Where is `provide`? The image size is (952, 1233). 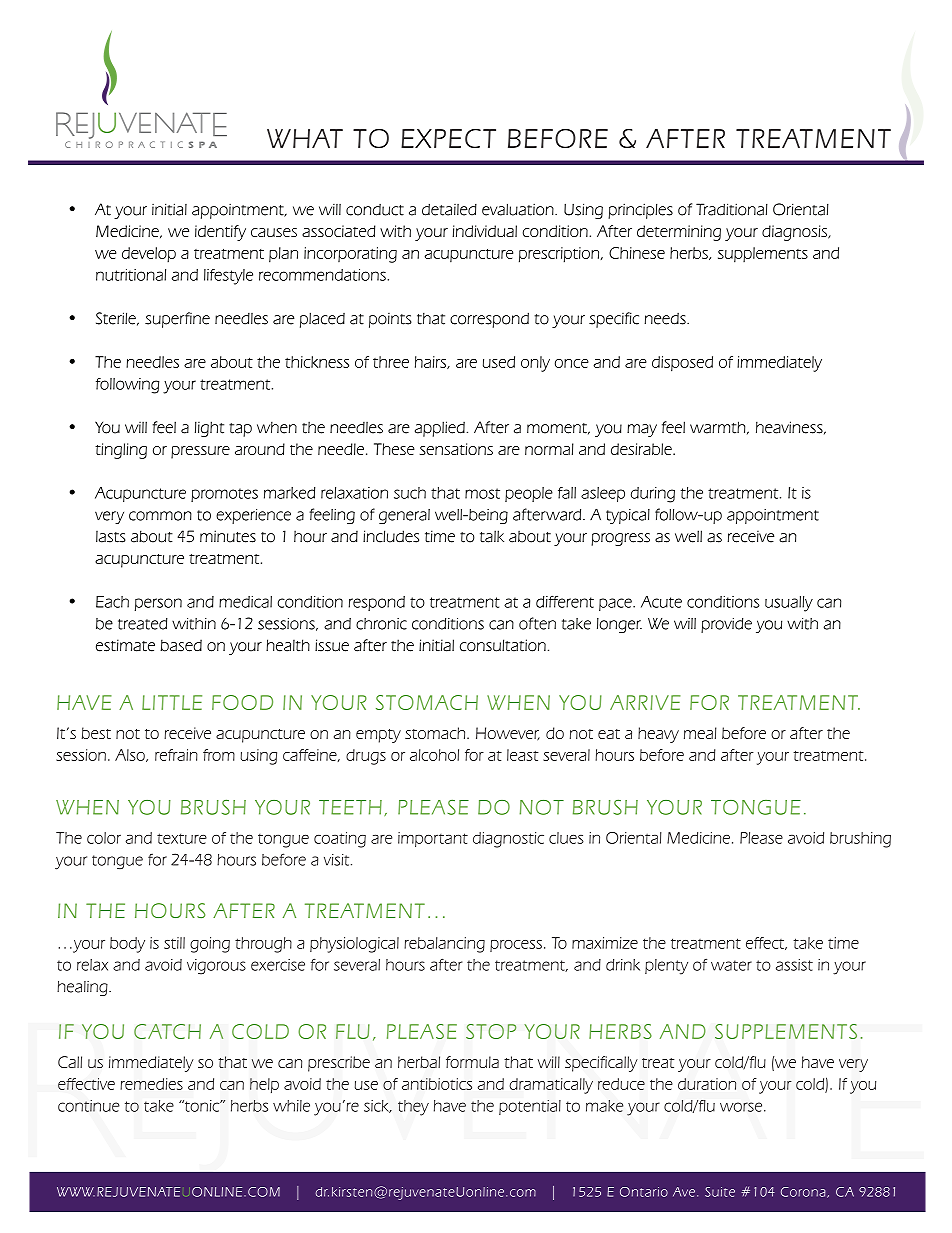 provide is located at coordinates (726, 625).
